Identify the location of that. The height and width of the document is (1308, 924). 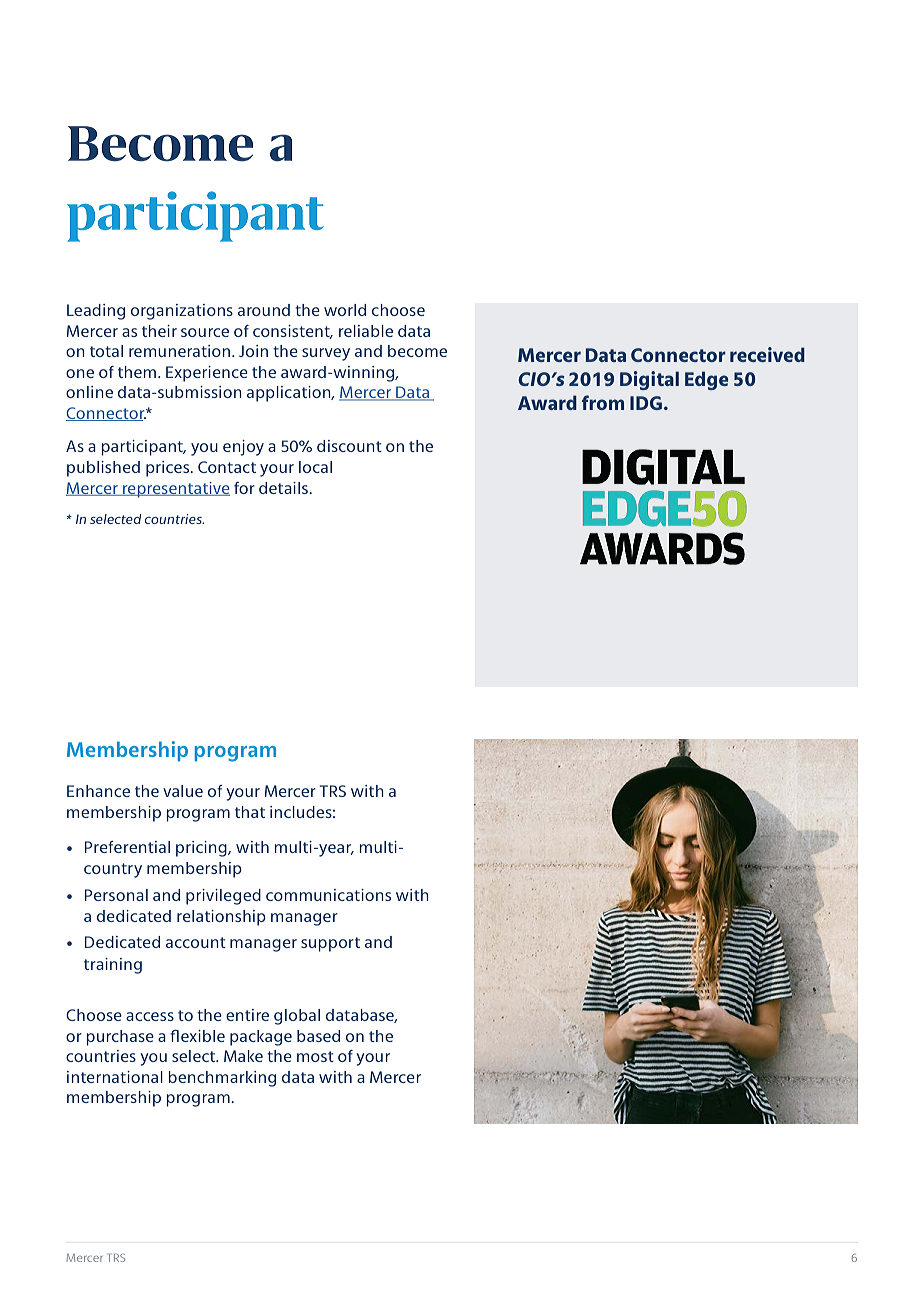
(250, 812).
